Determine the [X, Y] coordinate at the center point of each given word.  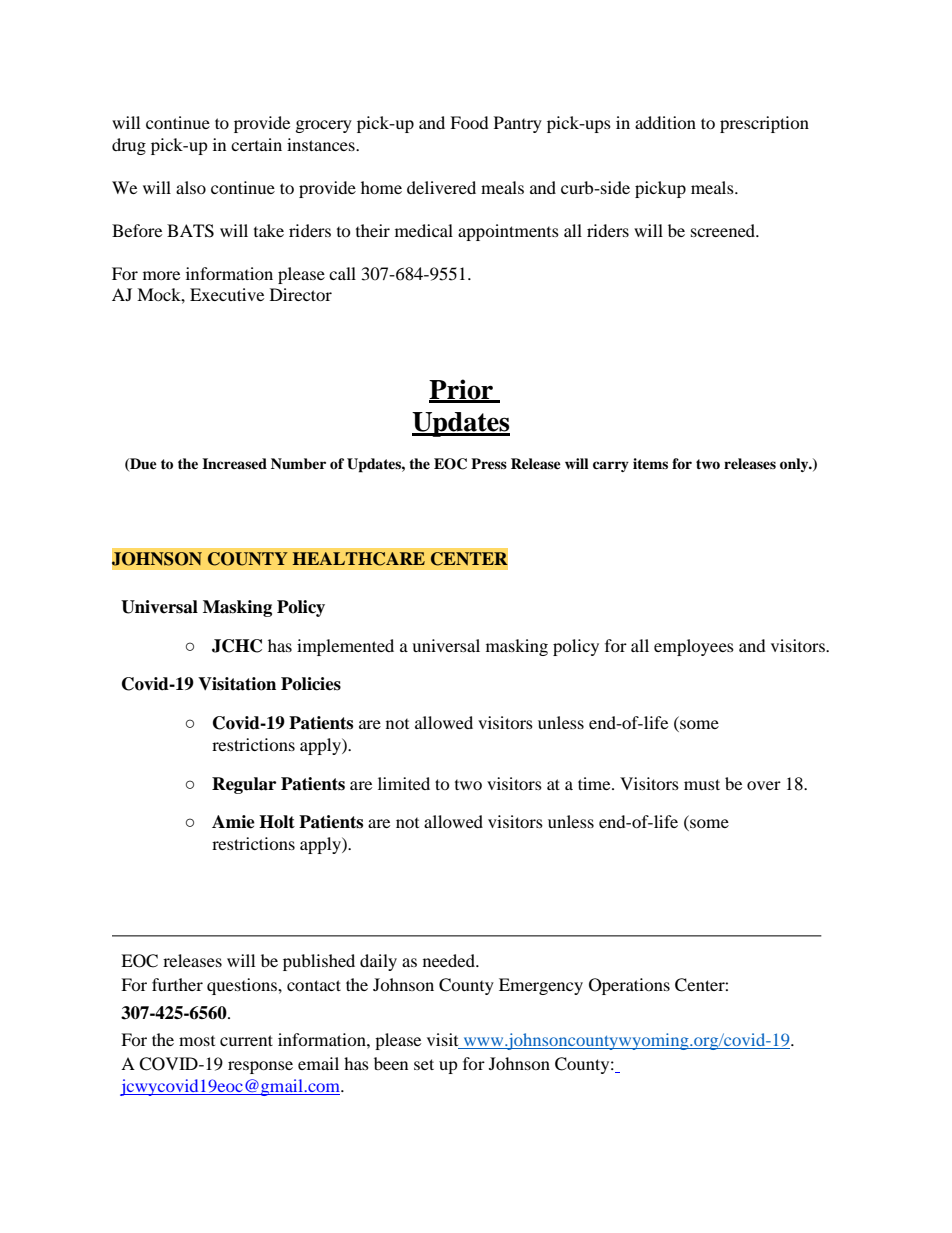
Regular [244, 785]
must [702, 784]
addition [665, 122]
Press [489, 463]
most [197, 1041]
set [424, 1064]
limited [404, 783]
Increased [234, 463]
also [191, 187]
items [650, 463]
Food [469, 122]
